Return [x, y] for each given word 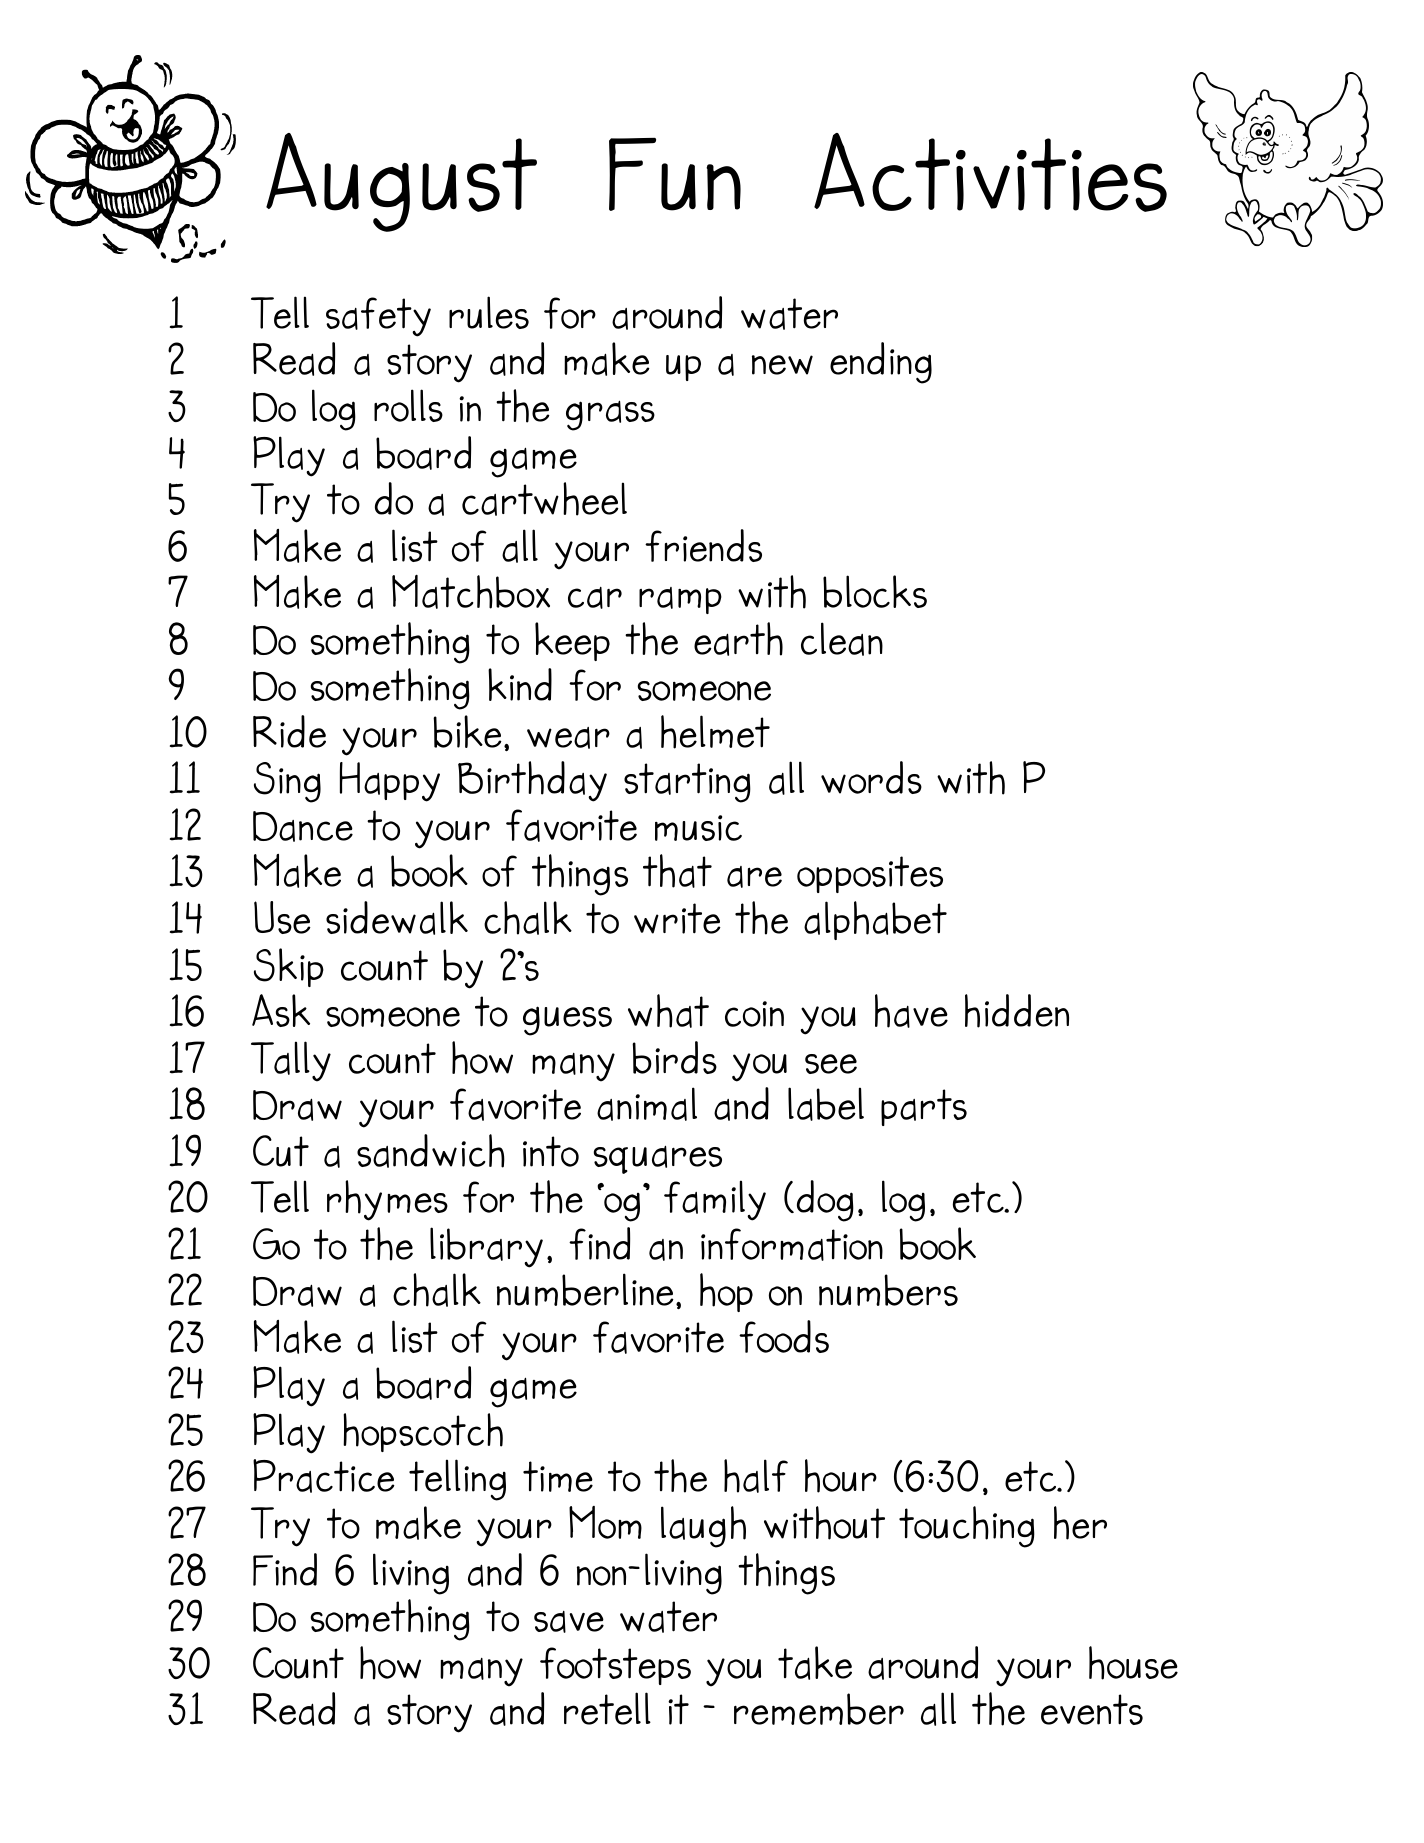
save [569, 1622]
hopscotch [423, 1432]
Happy [390, 782]
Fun [675, 174]
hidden [1017, 1011]
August [401, 182]
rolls [408, 405]
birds [674, 1057]
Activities [990, 172]
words [871, 777]
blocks [875, 591]
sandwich [431, 1151]
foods [784, 1336]
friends [703, 545]
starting [687, 783]
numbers [888, 1290]
